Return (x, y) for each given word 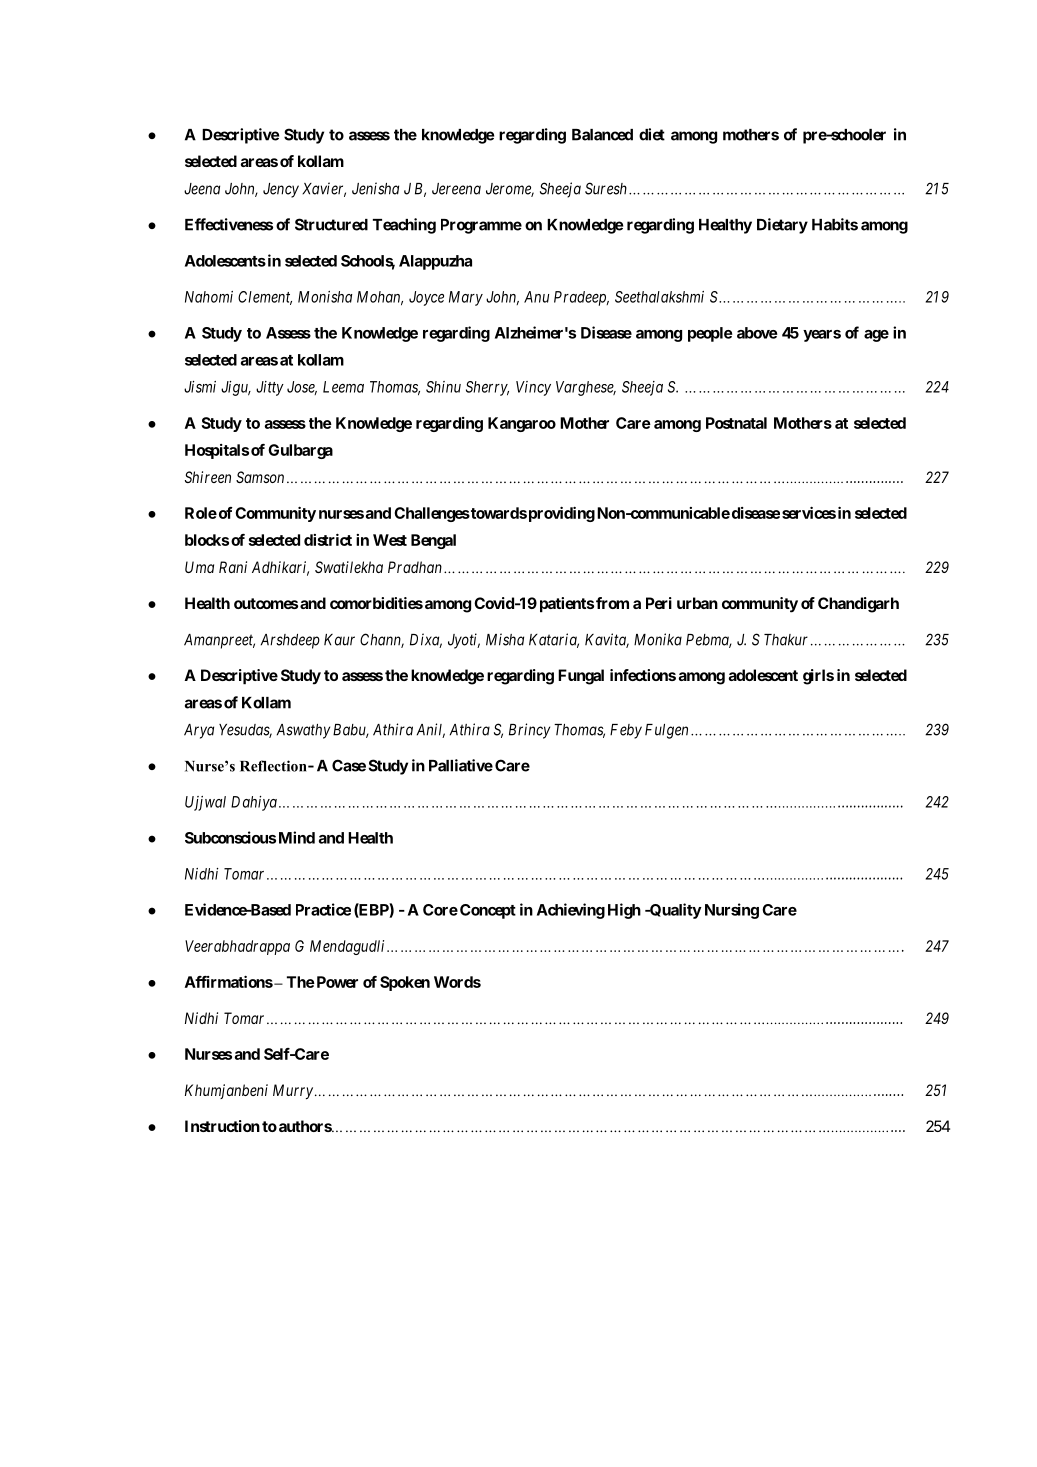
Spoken (405, 983)
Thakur (786, 640)
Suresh (606, 188)
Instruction (222, 1126)
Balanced (602, 135)
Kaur (339, 640)
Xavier (324, 189)
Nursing (732, 911)
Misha (505, 639)
